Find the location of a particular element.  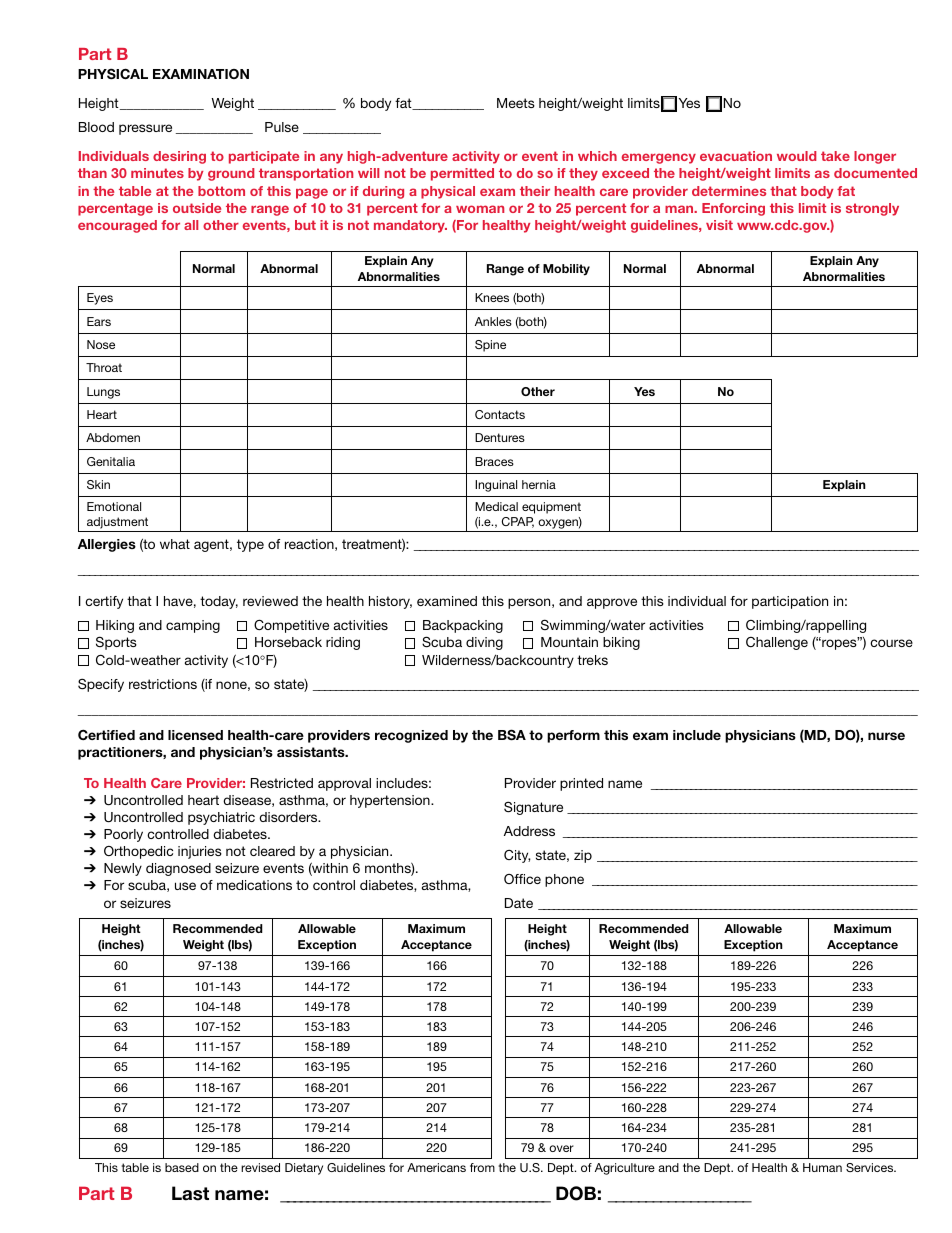

based is located at coordinates (182, 1167).
